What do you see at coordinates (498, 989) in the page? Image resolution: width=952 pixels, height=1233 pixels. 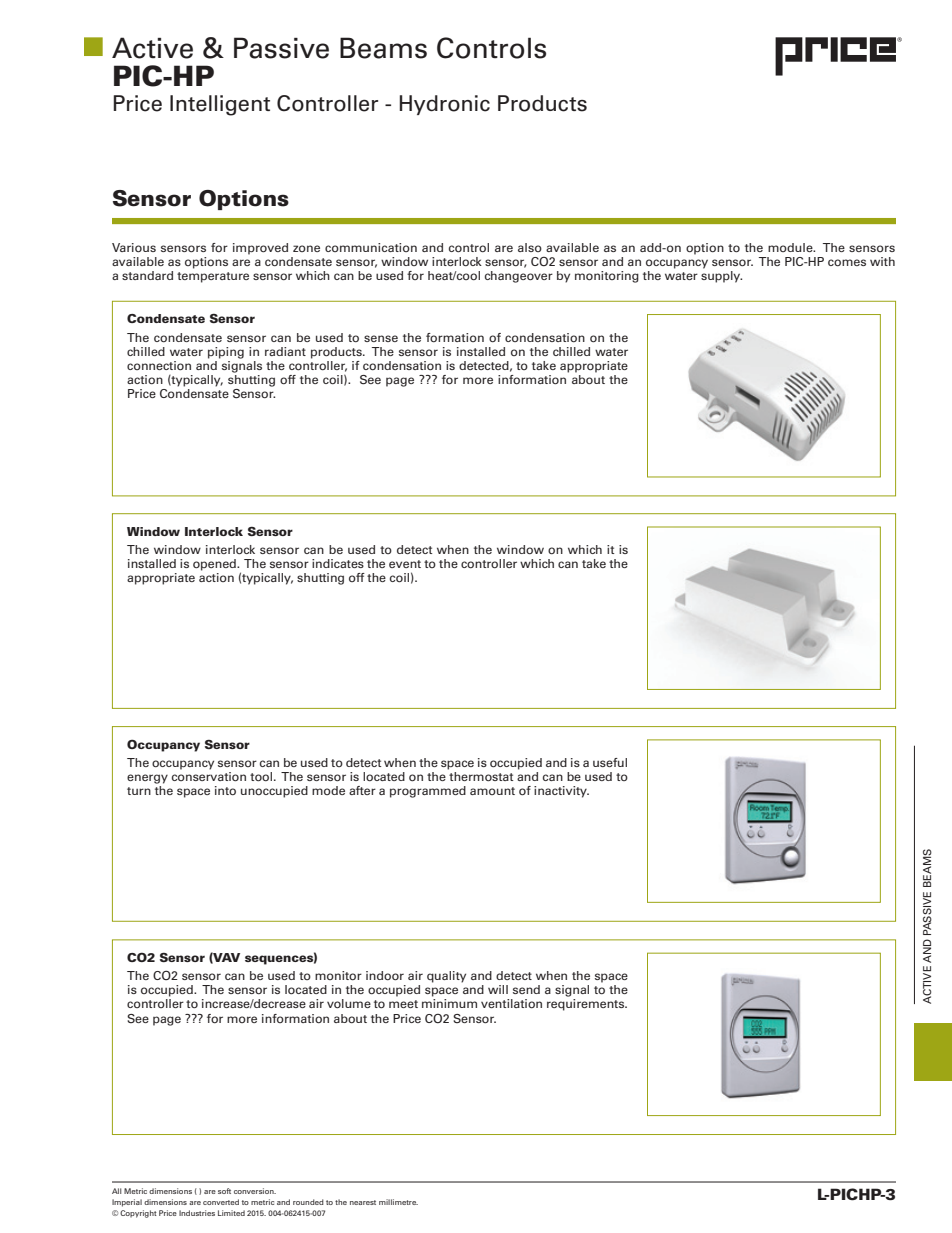 I see `will` at bounding box center [498, 989].
